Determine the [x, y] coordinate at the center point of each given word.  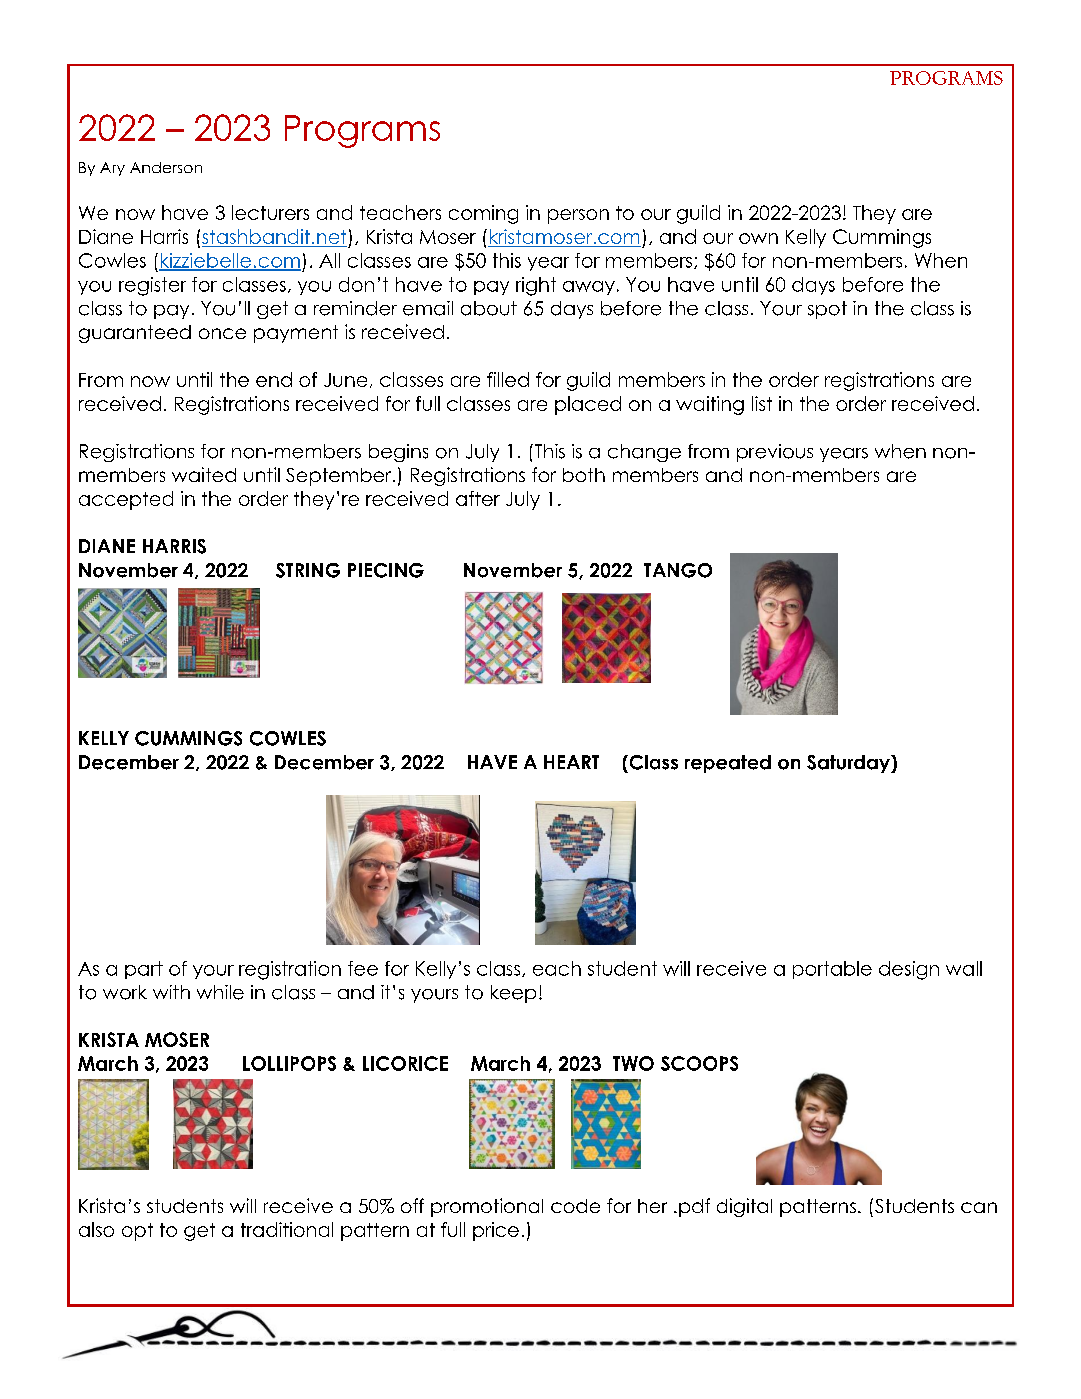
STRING [308, 570]
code [575, 1206]
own [758, 238]
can [979, 1207]
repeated [728, 764]
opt [137, 1232]
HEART [571, 762]
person [578, 216]
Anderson [166, 167]
